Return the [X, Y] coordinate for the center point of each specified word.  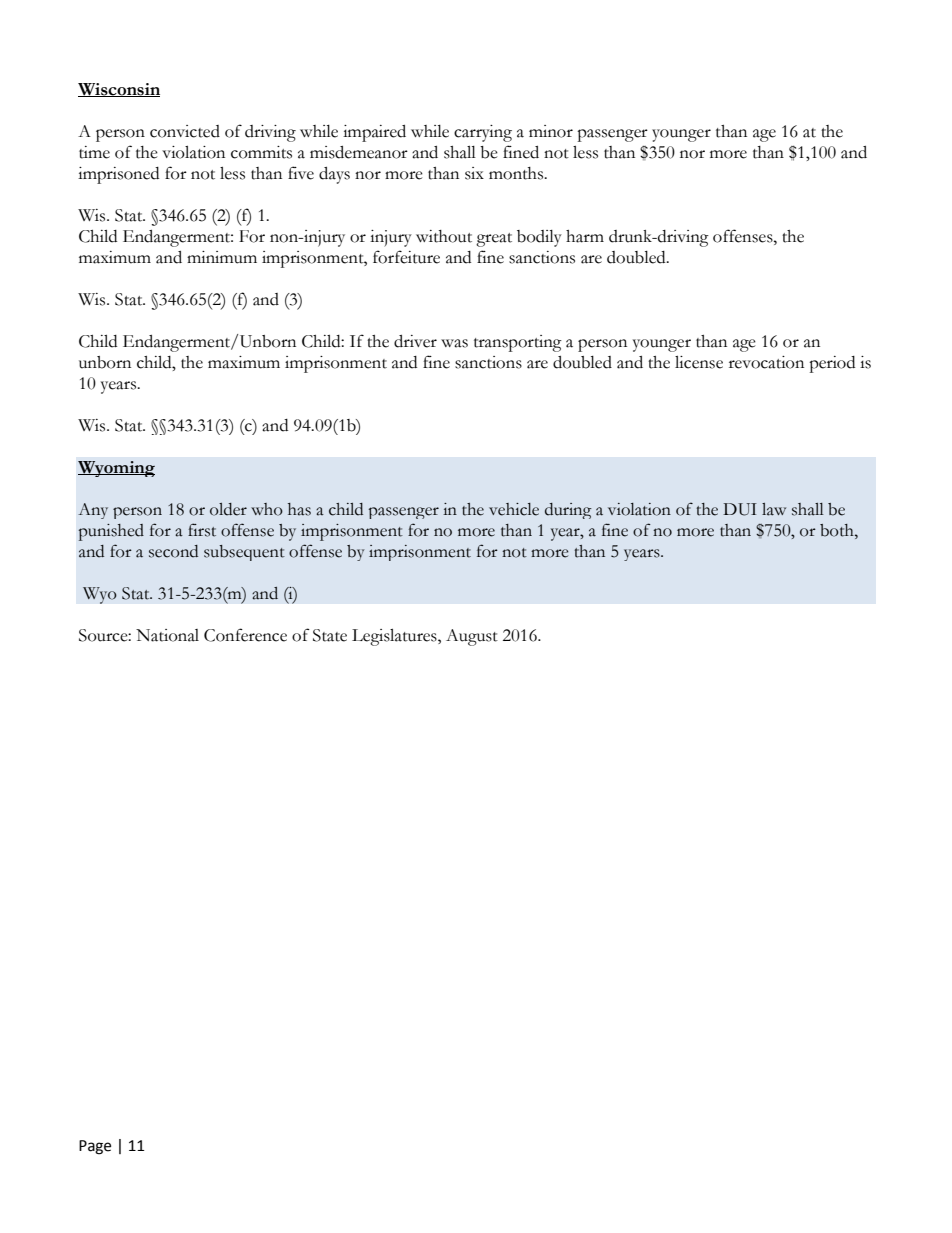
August [472, 637]
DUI [740, 509]
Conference [245, 635]
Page [95, 1147]
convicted [185, 131]
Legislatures [395, 637]
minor [551, 131]
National [167, 635]
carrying [483, 133]
